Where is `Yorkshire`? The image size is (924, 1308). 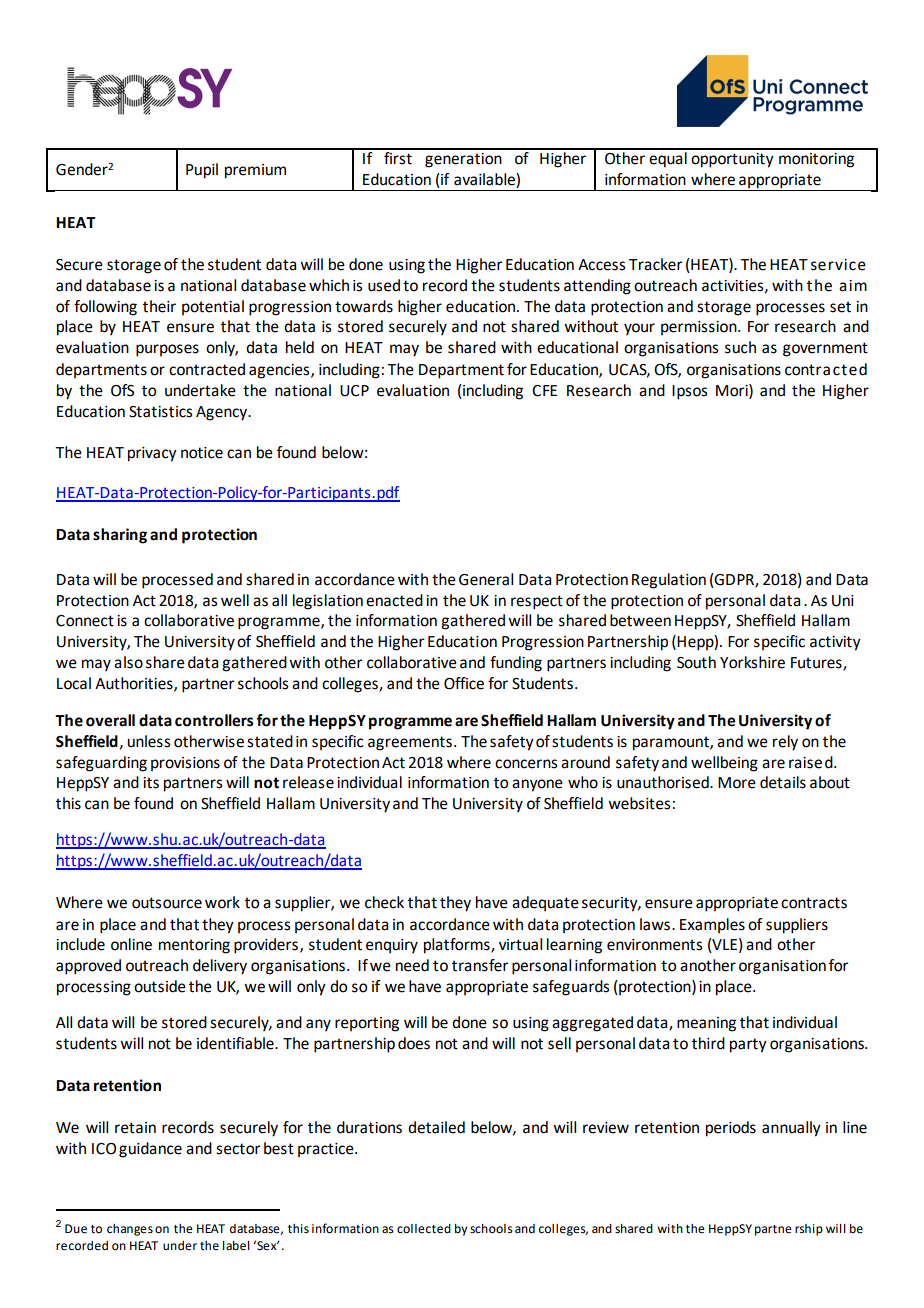 Yorkshire is located at coordinates (752, 662).
